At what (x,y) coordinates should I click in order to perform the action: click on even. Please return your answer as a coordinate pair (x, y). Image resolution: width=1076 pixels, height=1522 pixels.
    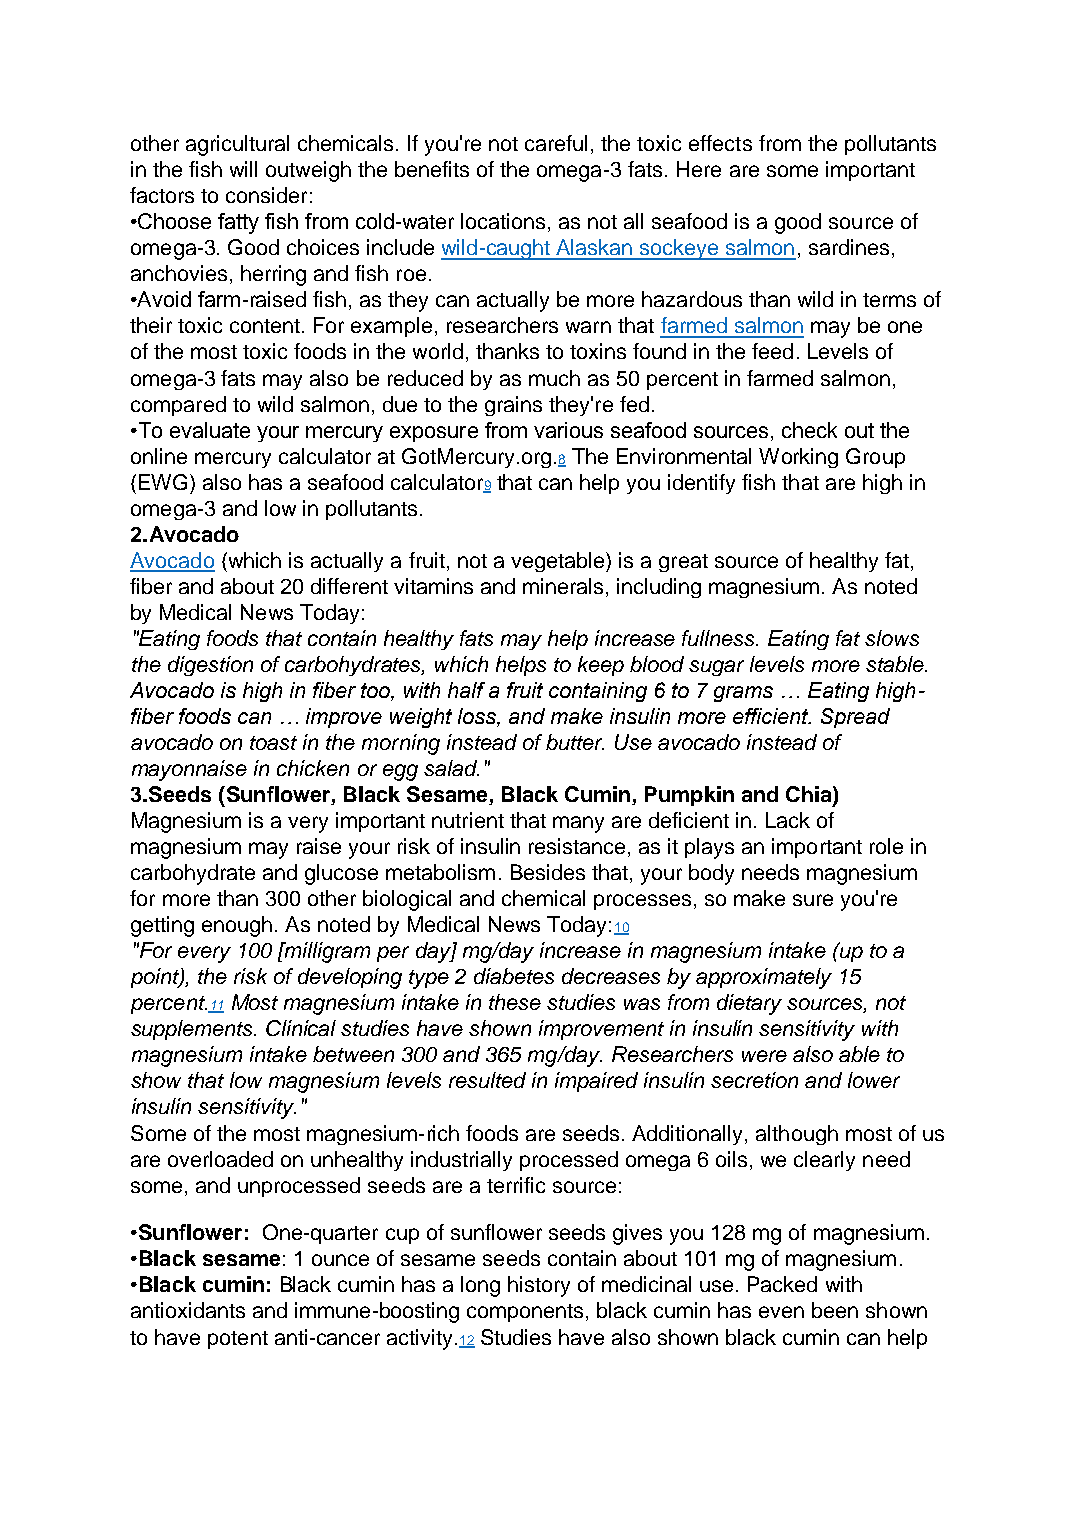
    Looking at the image, I should click on (781, 1312).
